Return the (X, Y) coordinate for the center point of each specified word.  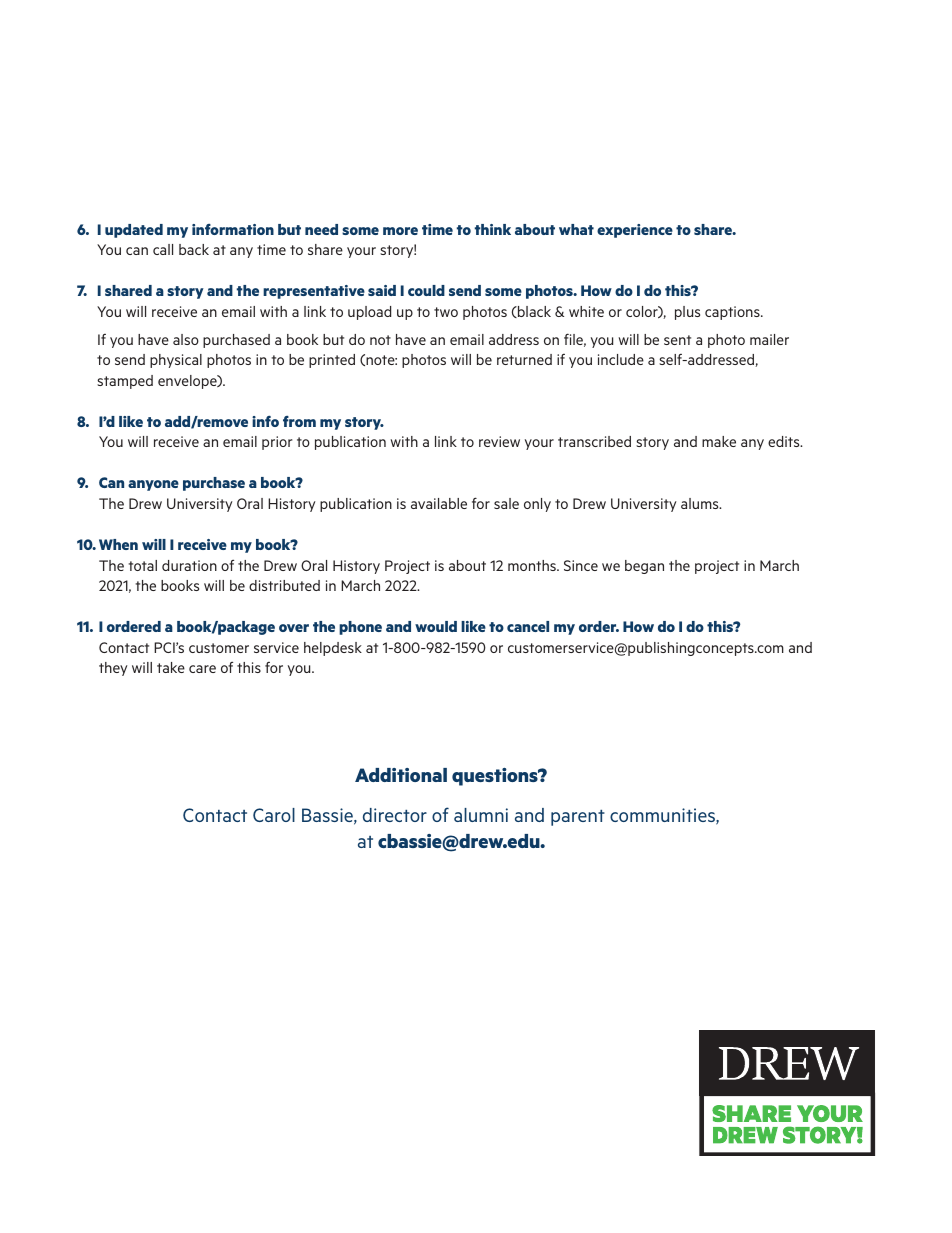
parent (578, 818)
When (118, 544)
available (439, 503)
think (493, 229)
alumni (481, 815)
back (194, 249)
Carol (274, 815)
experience (635, 231)
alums (701, 503)
